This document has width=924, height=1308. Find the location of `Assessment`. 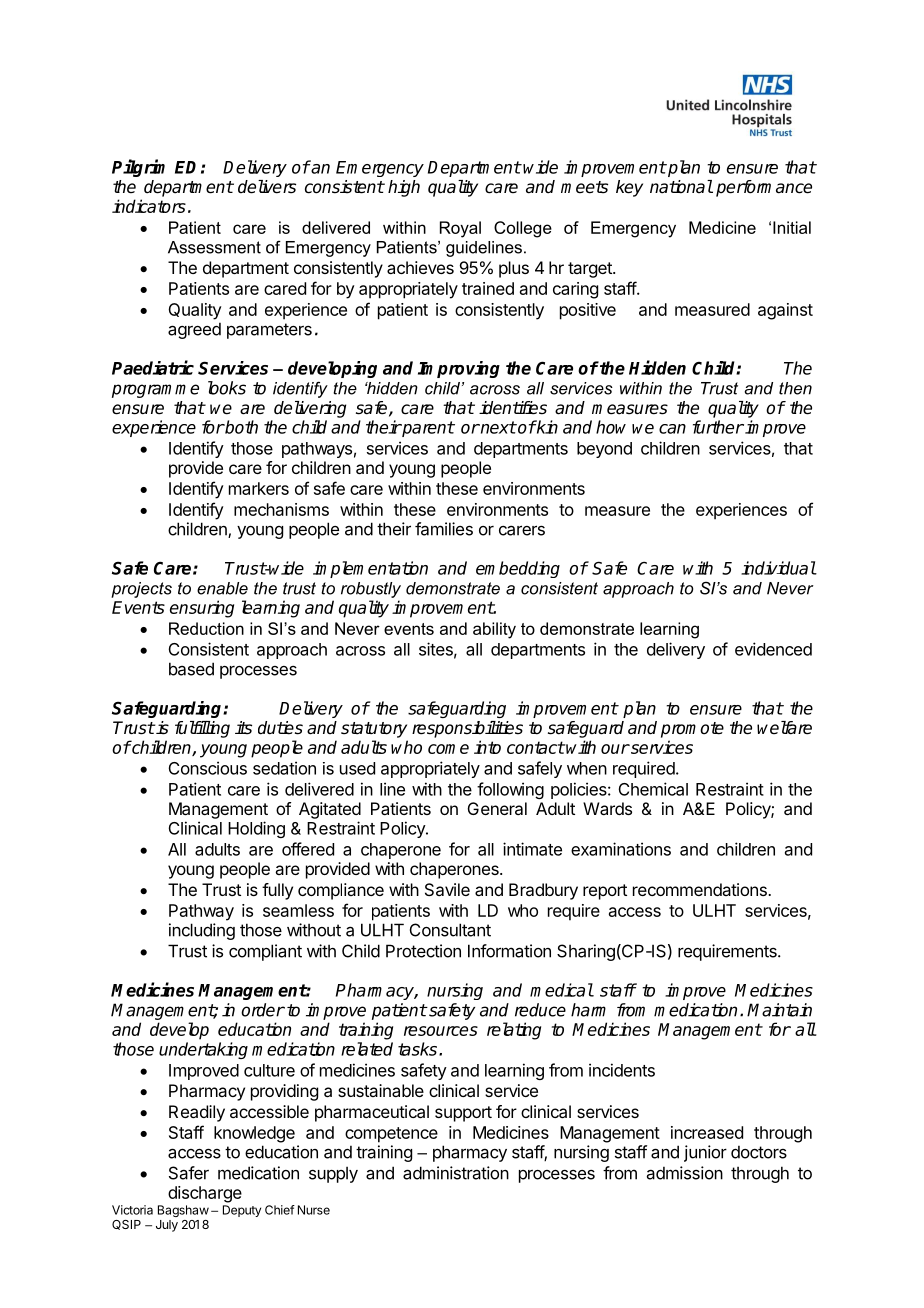

Assessment is located at coordinates (214, 247).
